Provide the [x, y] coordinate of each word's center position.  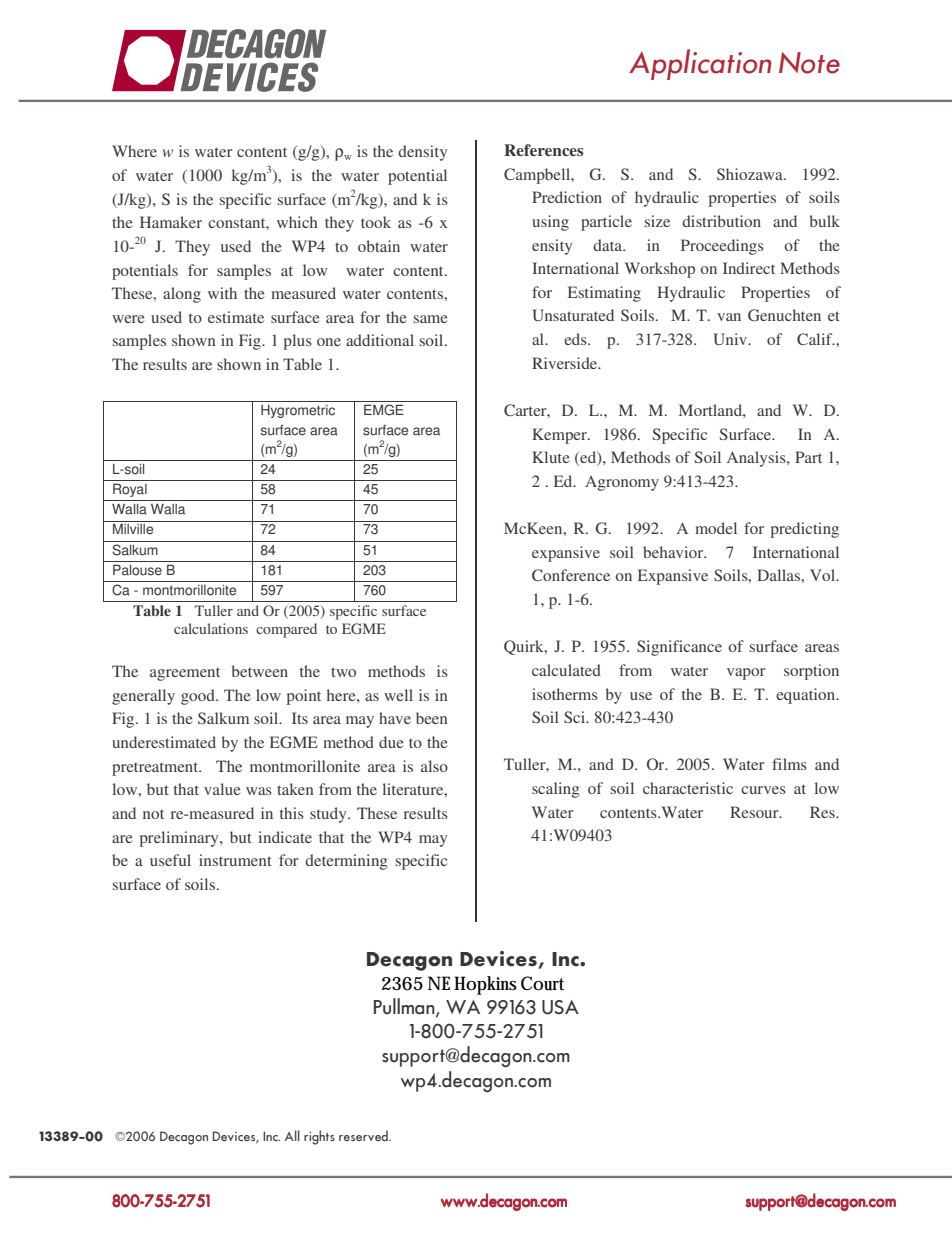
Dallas [779, 575]
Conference [571, 575]
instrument [235, 860]
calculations [211, 628]
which [297, 222]
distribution [721, 221]
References [543, 150]
